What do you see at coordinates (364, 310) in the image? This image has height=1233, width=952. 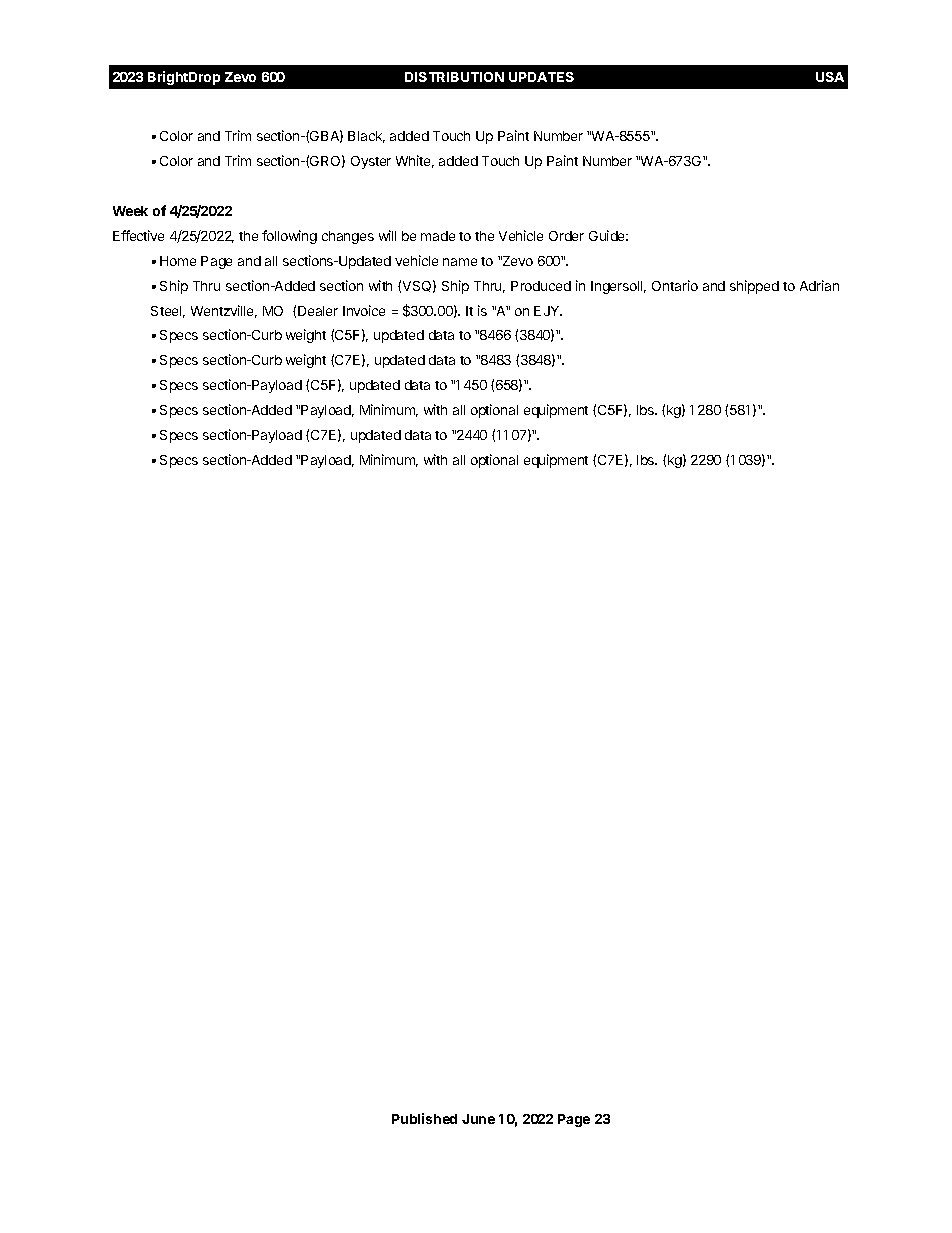 I see `Invoice` at bounding box center [364, 310].
